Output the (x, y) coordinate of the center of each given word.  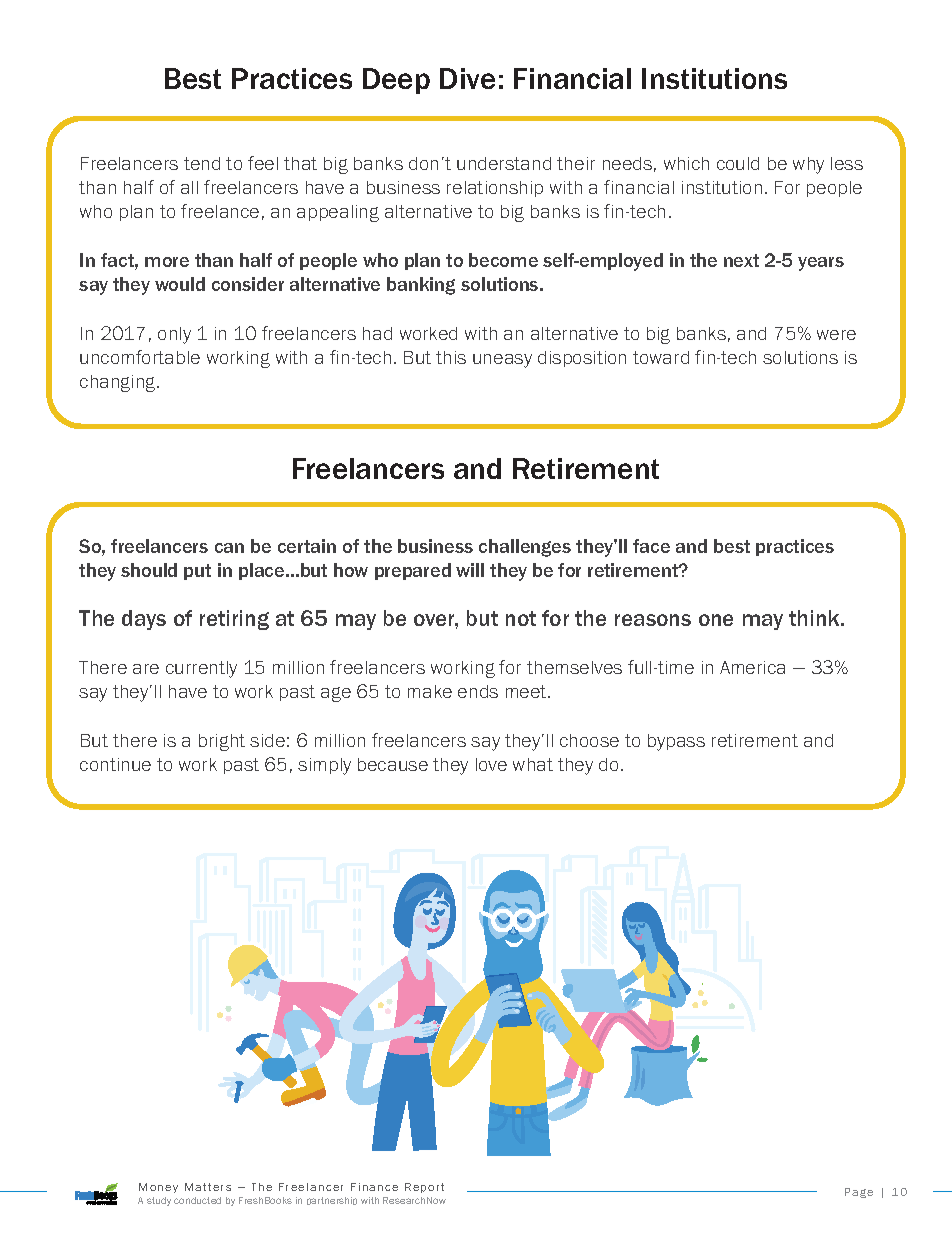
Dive (467, 78)
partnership (332, 1201)
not (521, 618)
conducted (197, 1200)
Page (859, 1193)
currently (201, 669)
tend (202, 163)
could (738, 163)
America (752, 667)
